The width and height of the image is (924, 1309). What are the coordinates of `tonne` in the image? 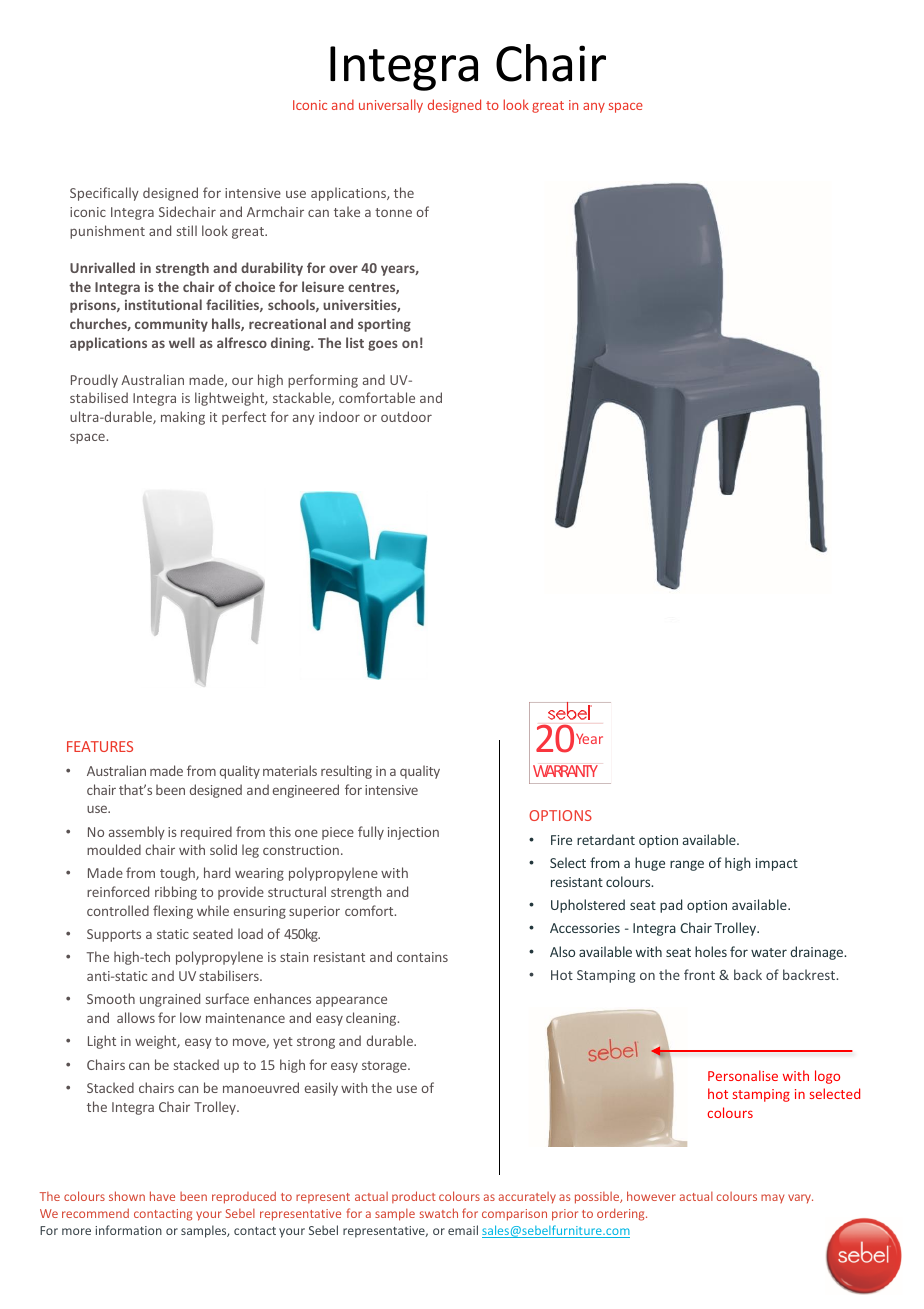 It's located at (393, 212).
